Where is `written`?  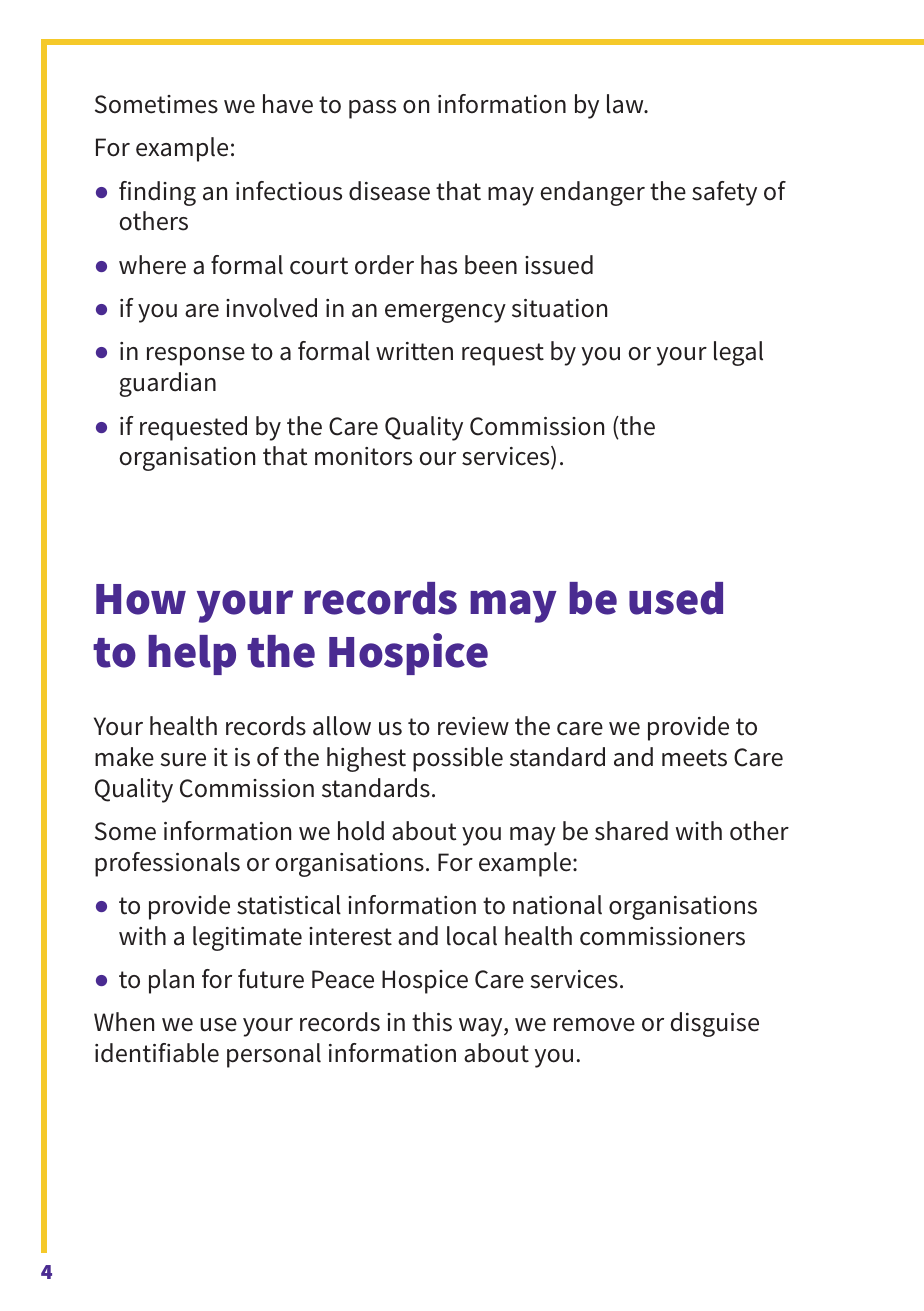 written is located at coordinates (414, 351).
